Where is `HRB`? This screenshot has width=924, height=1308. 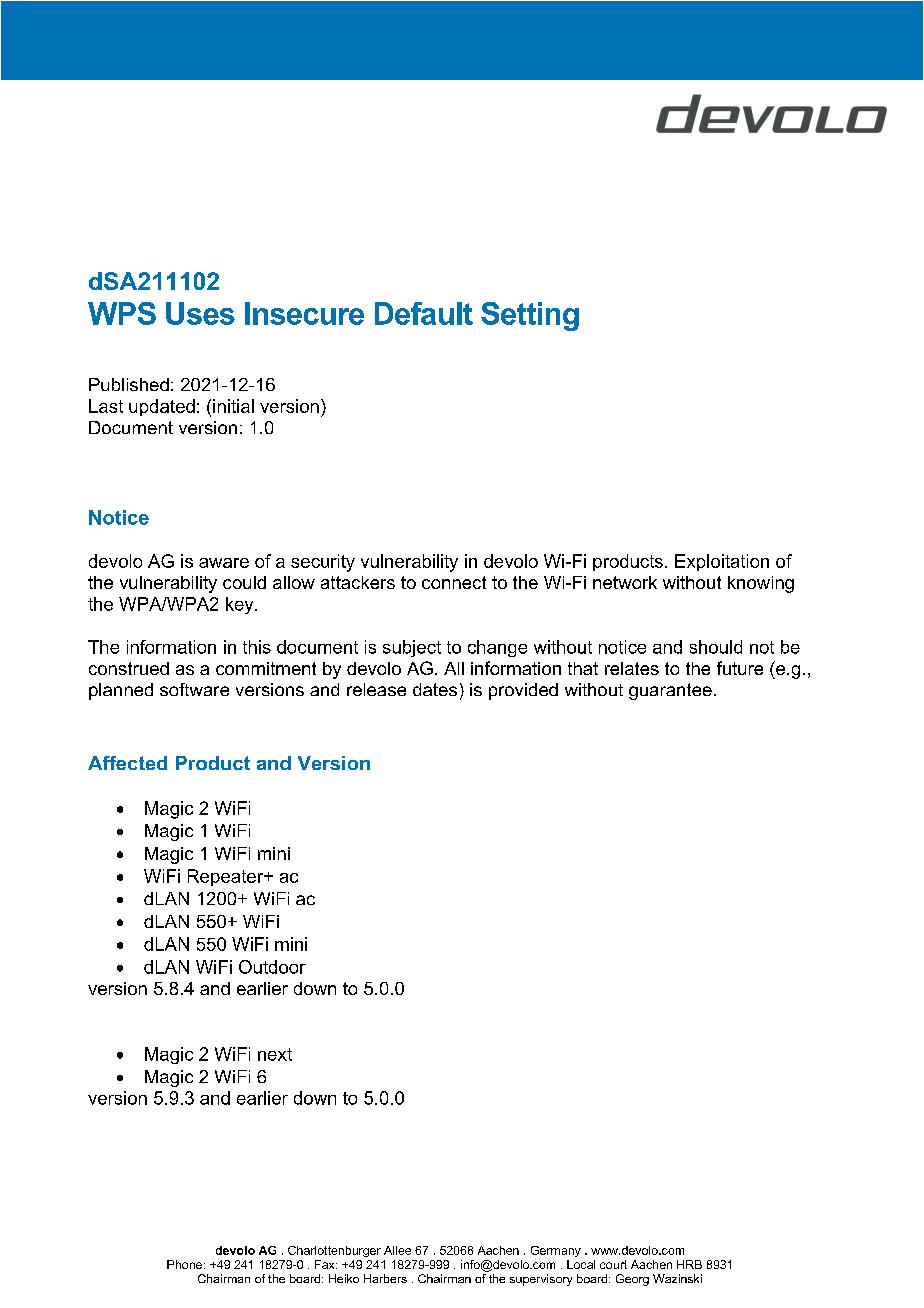 HRB is located at coordinates (689, 1264).
